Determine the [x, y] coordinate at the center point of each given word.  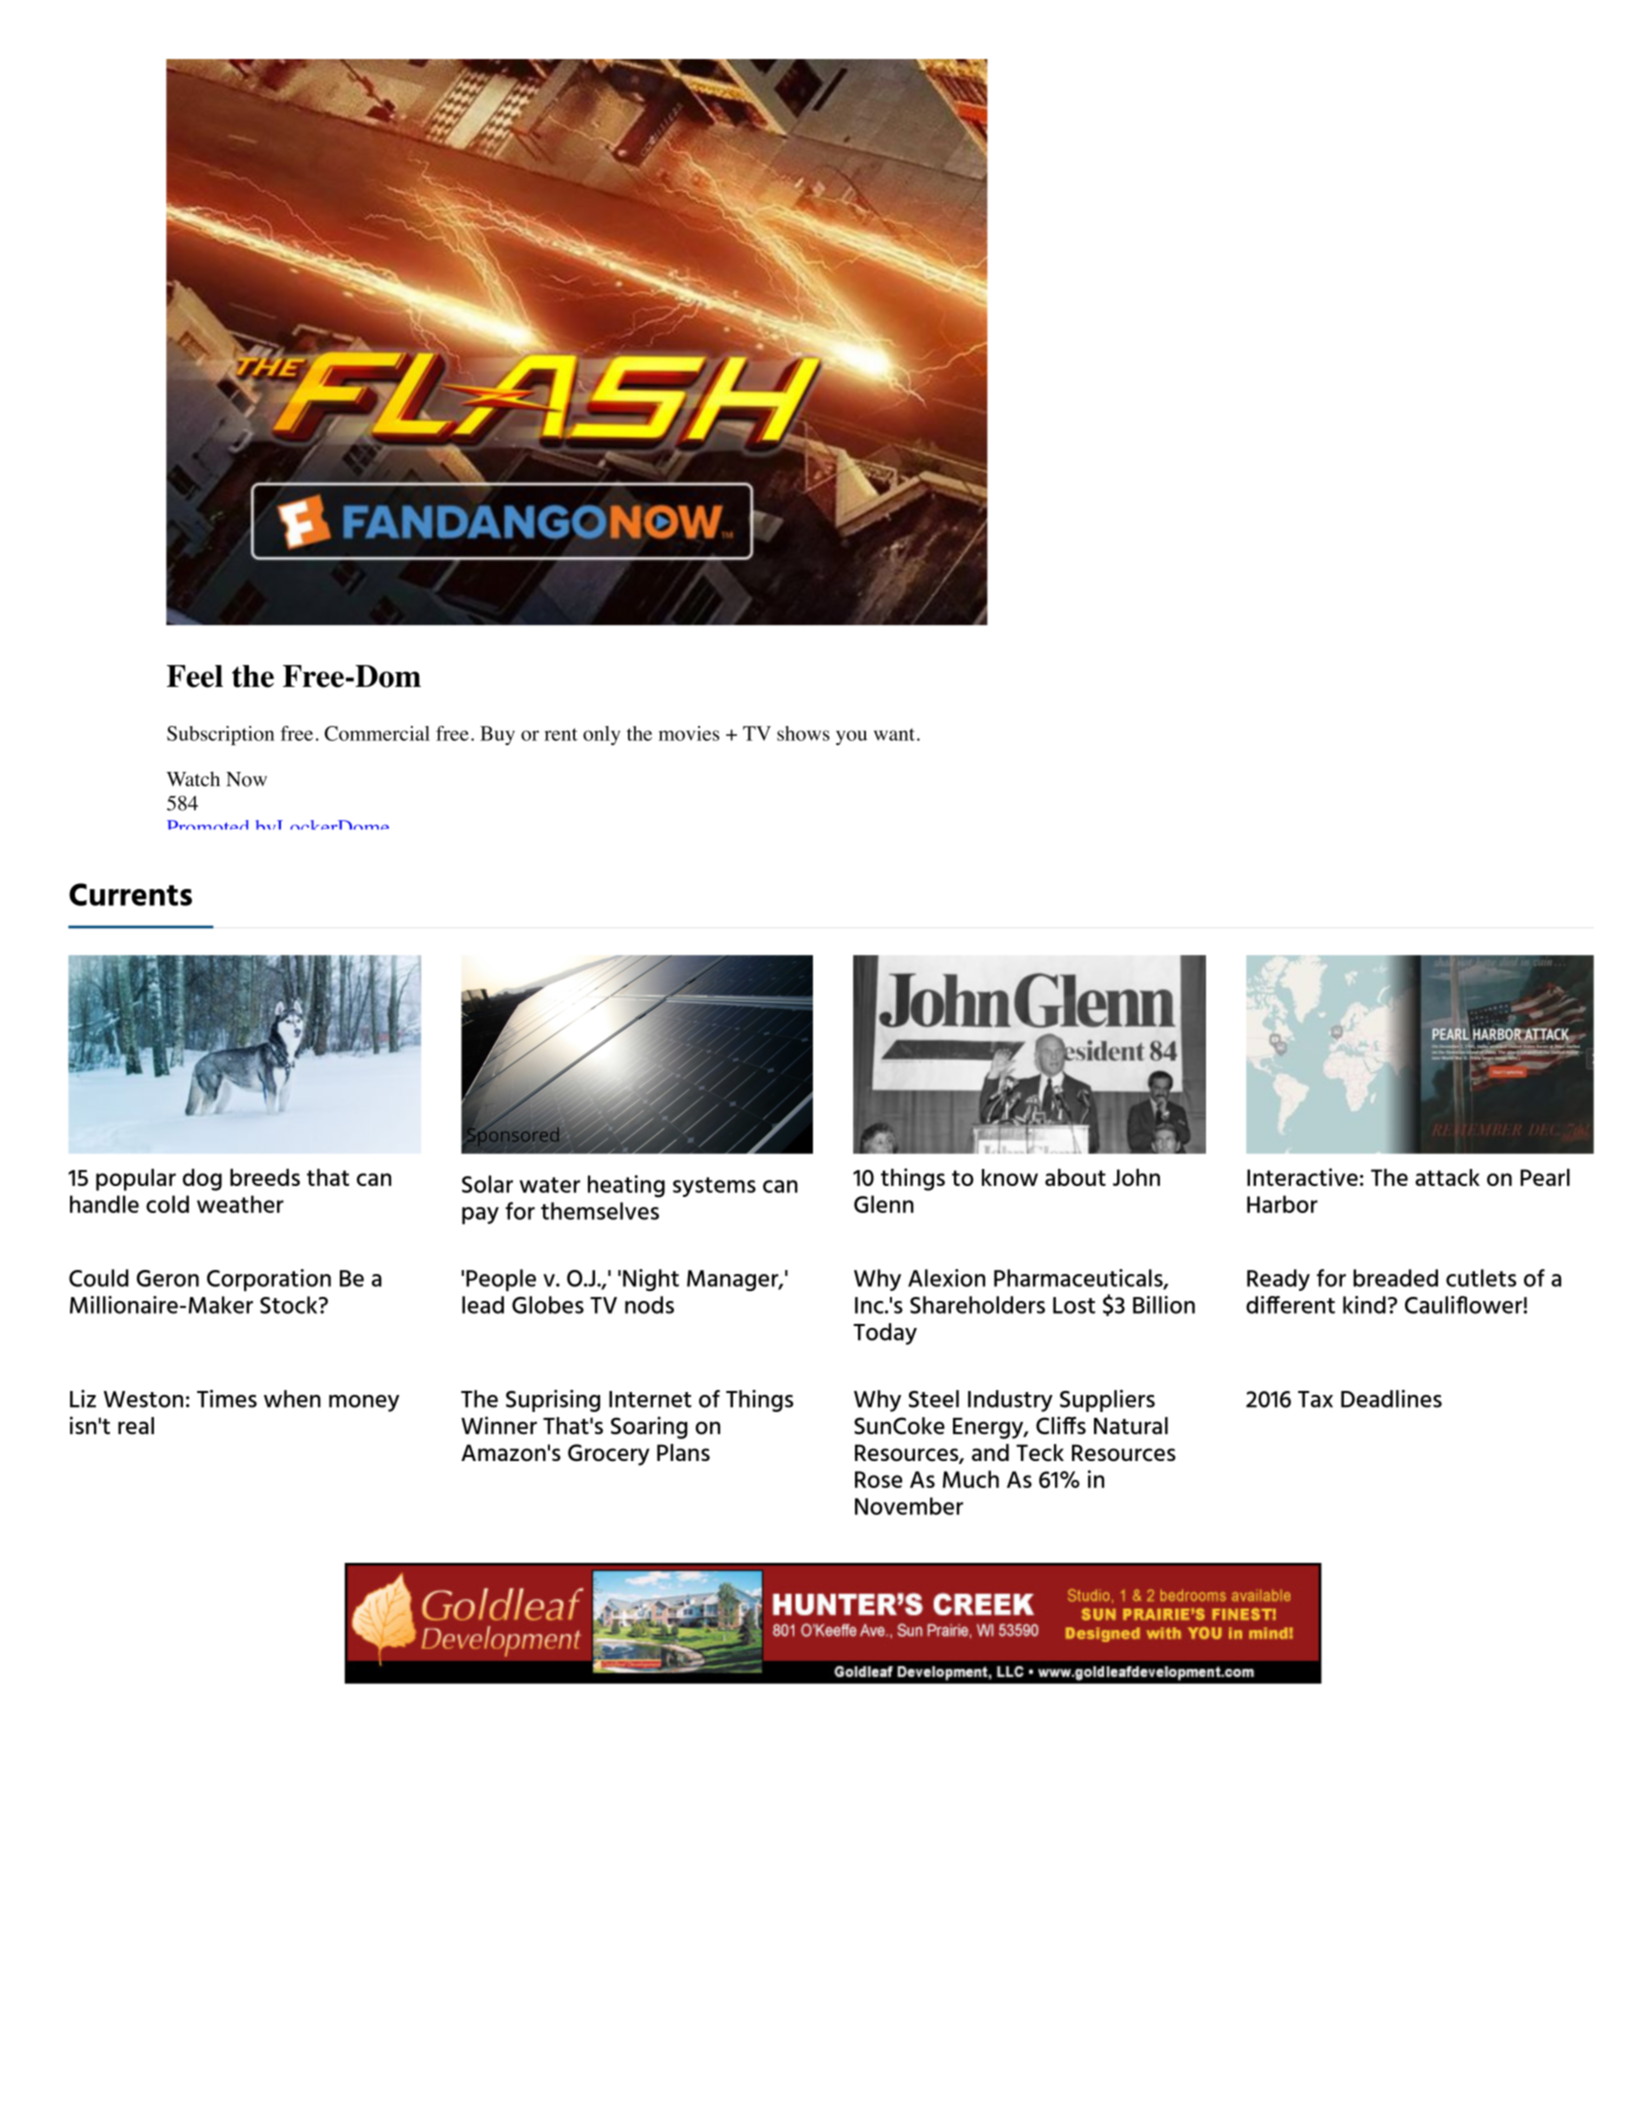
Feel [195, 676]
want [894, 734]
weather [240, 1204]
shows [803, 733]
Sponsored [514, 1135]
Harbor [1282, 1204]
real [136, 1426]
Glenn [884, 1204]
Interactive [1302, 1177]
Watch [193, 779]
